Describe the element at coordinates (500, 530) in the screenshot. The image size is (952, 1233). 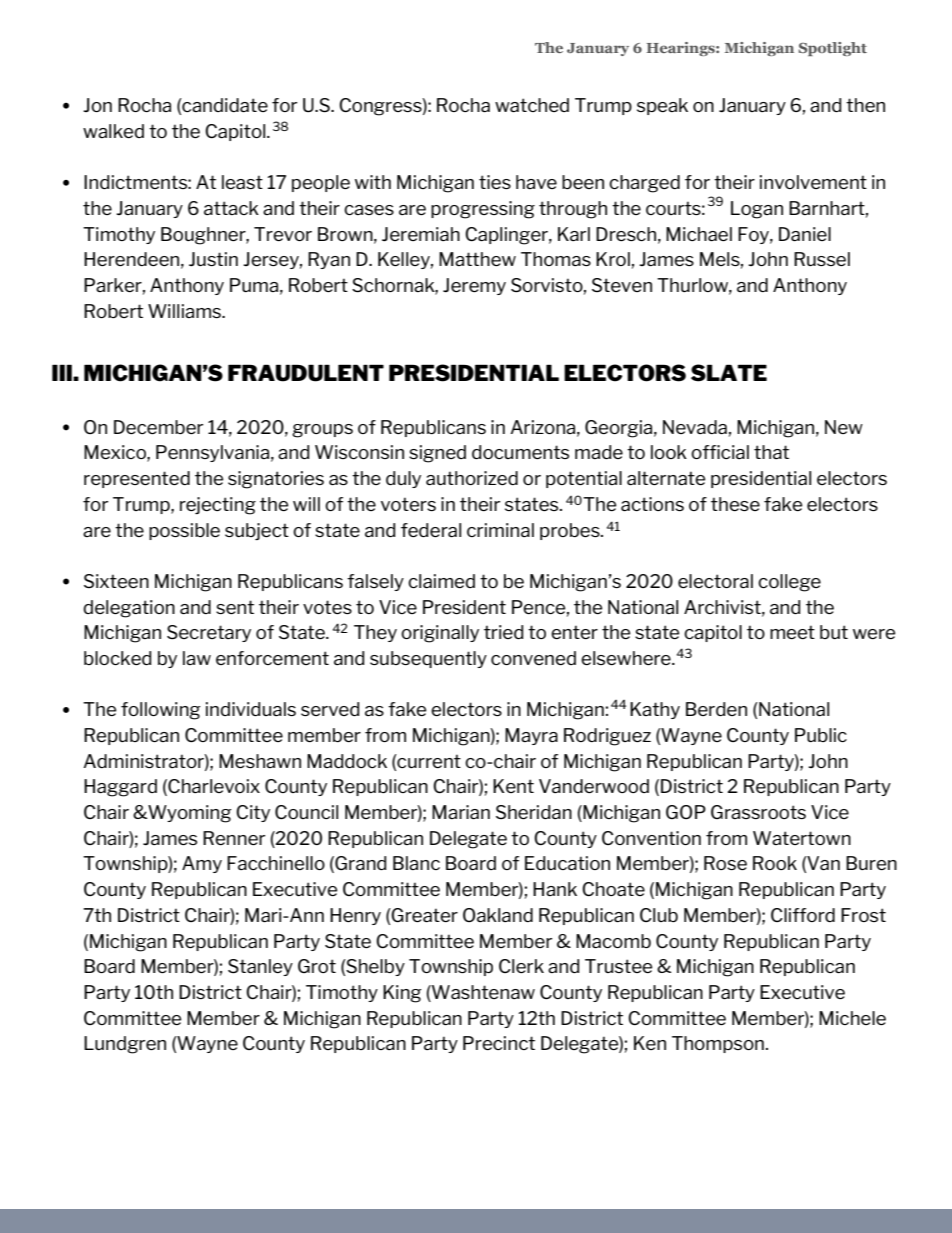
I see `criminal` at that location.
